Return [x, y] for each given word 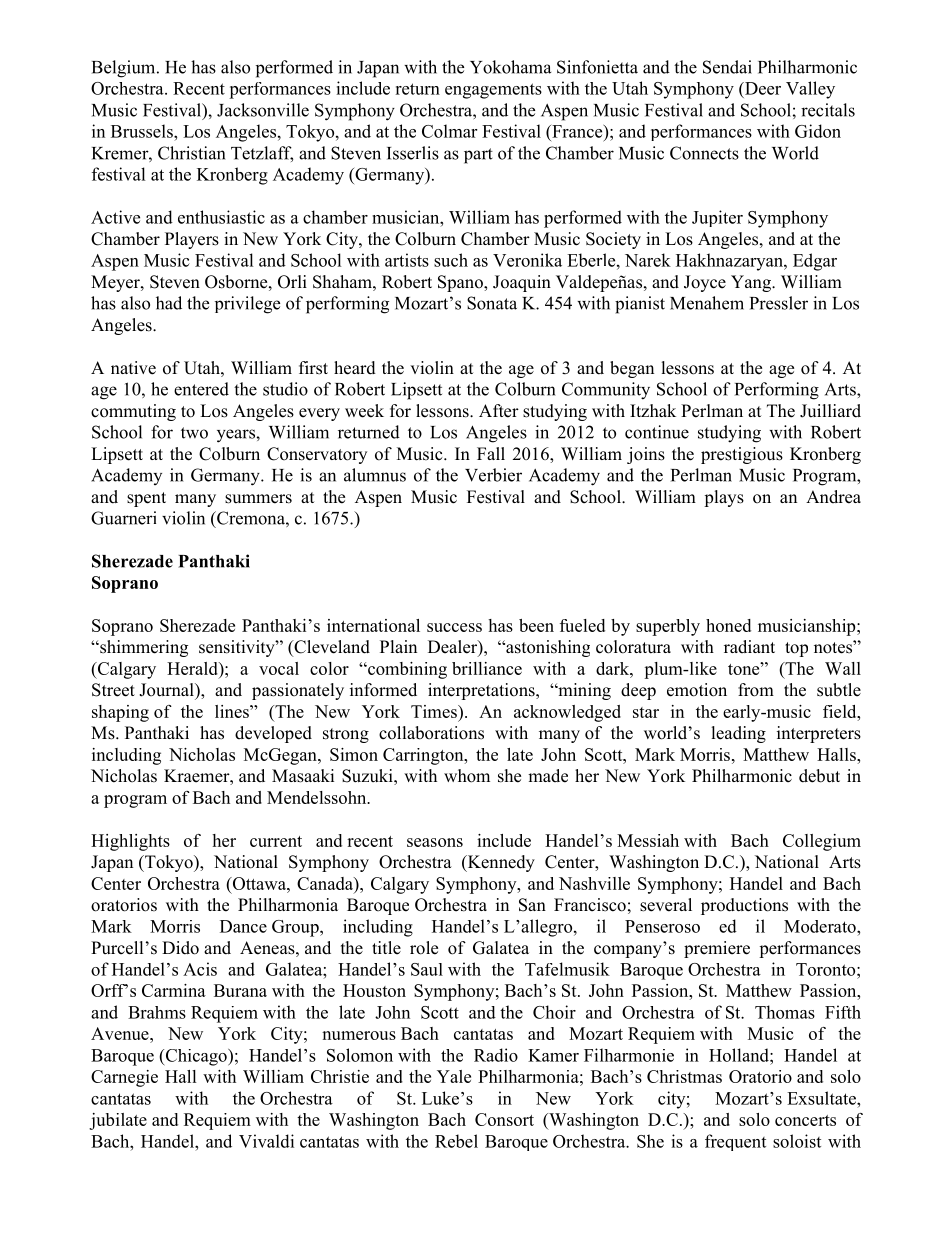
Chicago [196, 1057]
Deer [762, 88]
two [194, 433]
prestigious [742, 455]
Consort [504, 1119]
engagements [493, 91]
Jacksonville [263, 110]
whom [467, 776]
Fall [491, 453]
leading [739, 734]
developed [273, 734]
